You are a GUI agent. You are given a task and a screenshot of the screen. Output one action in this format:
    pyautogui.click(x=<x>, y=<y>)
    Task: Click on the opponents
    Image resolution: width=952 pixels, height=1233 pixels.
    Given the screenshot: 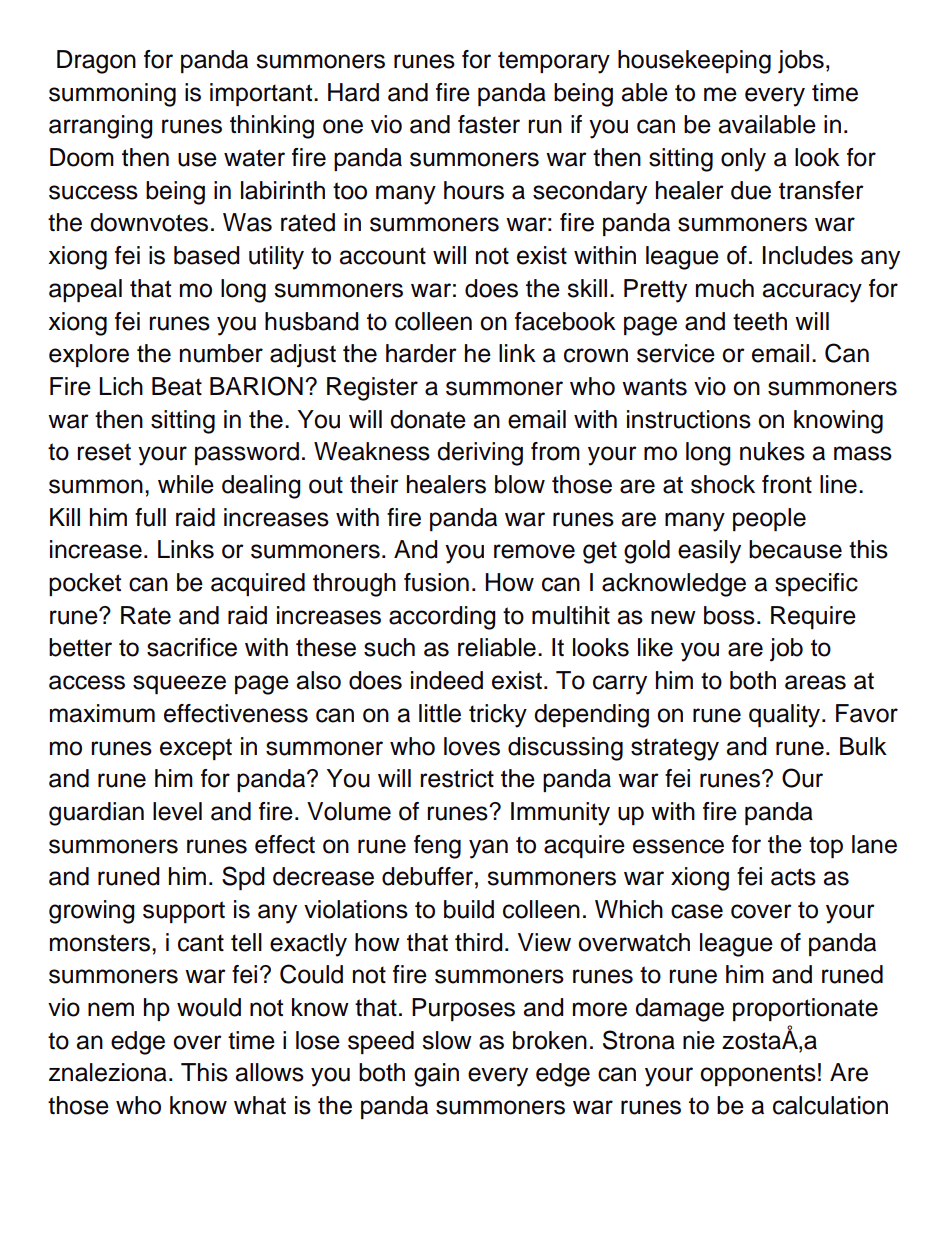 What is the action you would take?
    pyautogui.click(x=758, y=1075)
